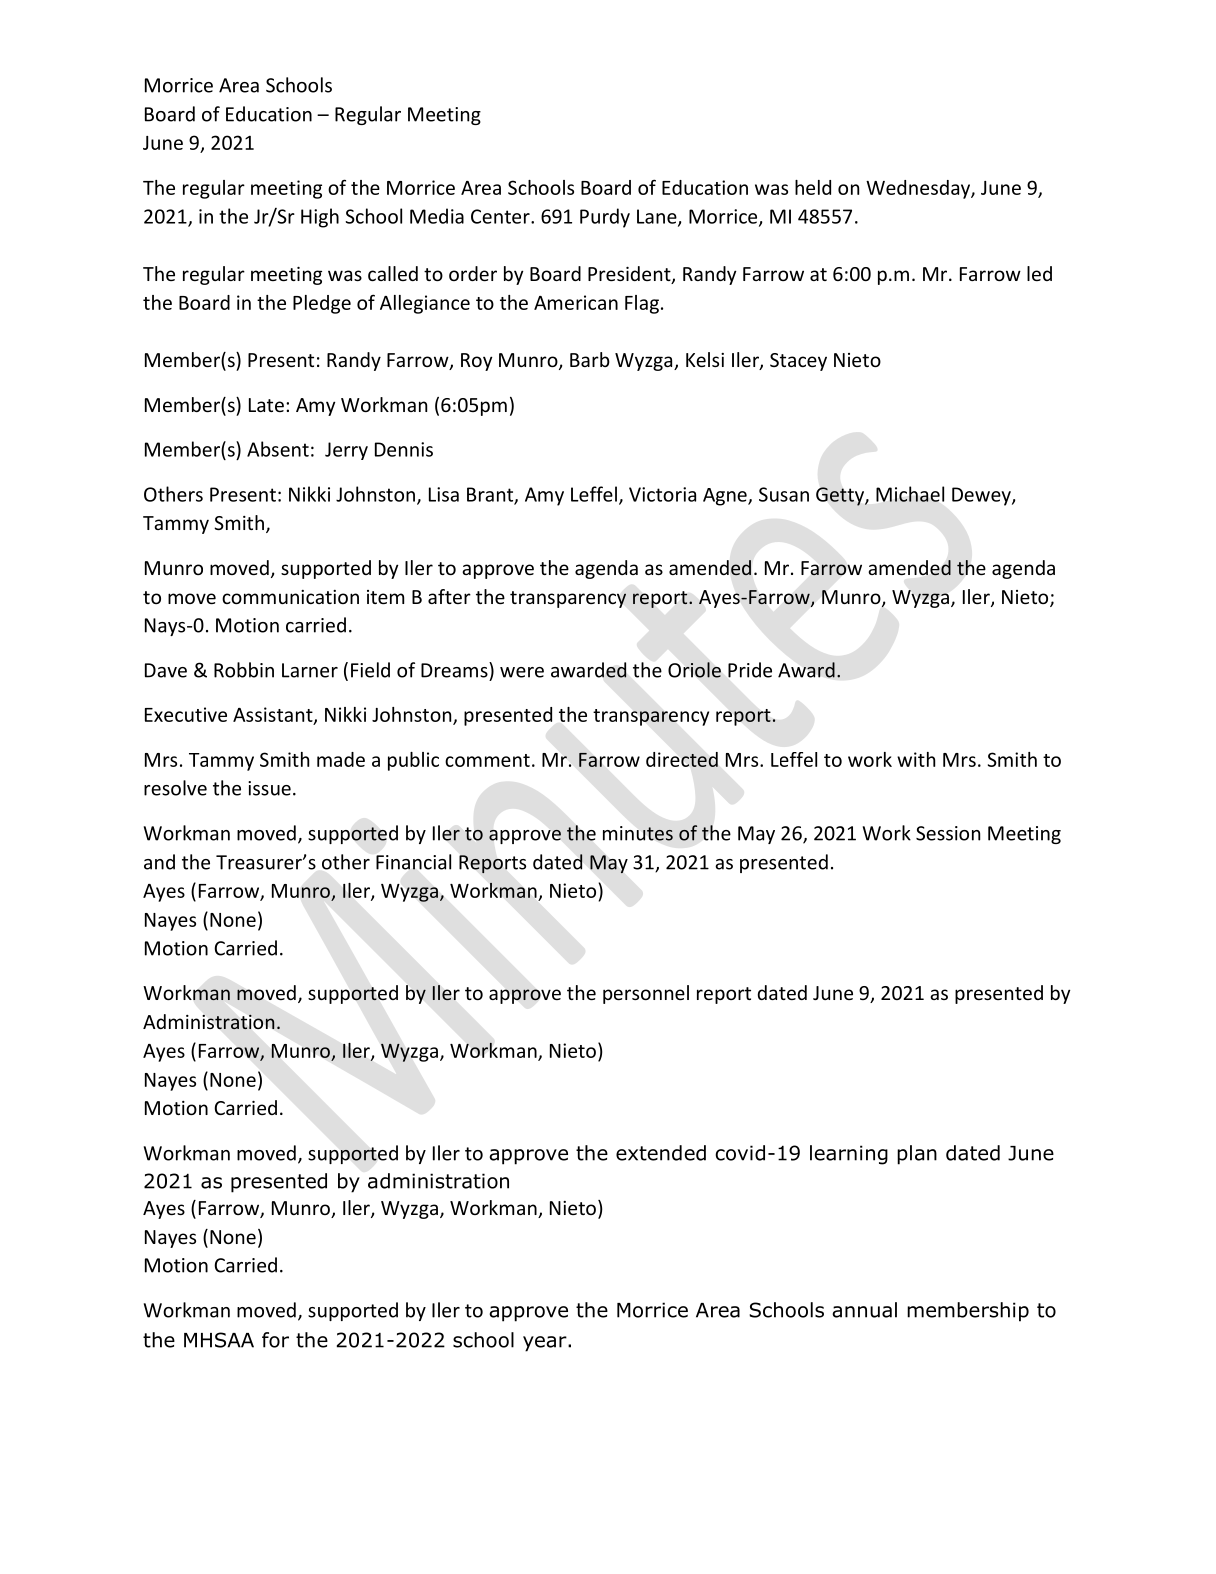 The width and height of the image is (1216, 1574). What do you see at coordinates (413, 862) in the image?
I see `Financial` at bounding box center [413, 862].
